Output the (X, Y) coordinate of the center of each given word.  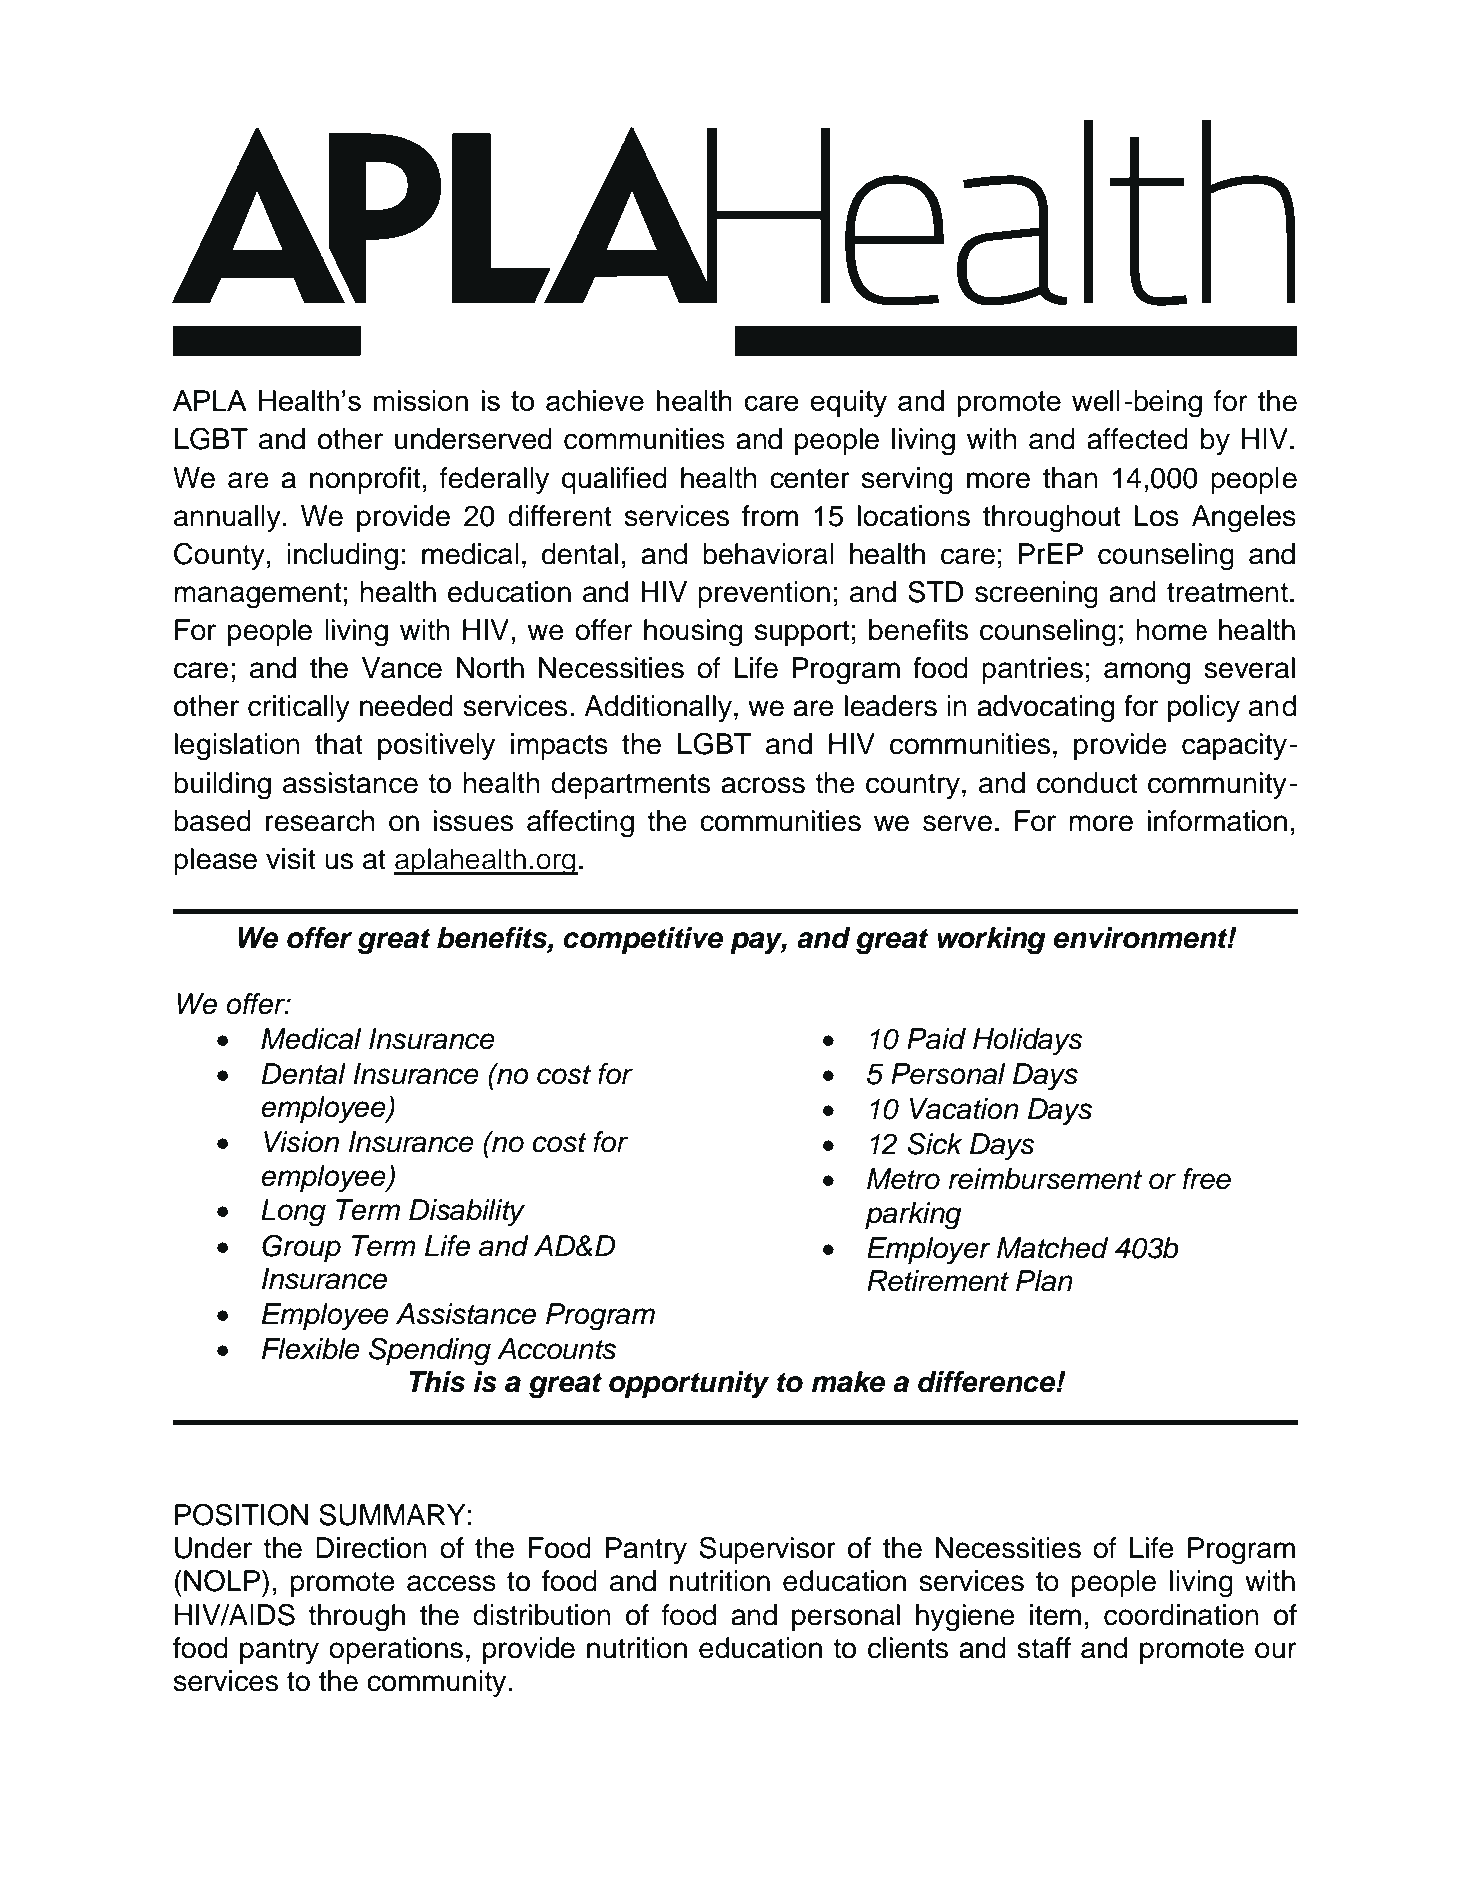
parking (913, 1216)
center (810, 479)
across (763, 785)
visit (291, 859)
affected (1137, 439)
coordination (1181, 1615)
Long (293, 1213)
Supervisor (768, 1550)
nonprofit (365, 480)
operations (396, 1650)
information (1217, 821)
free (1207, 1179)
